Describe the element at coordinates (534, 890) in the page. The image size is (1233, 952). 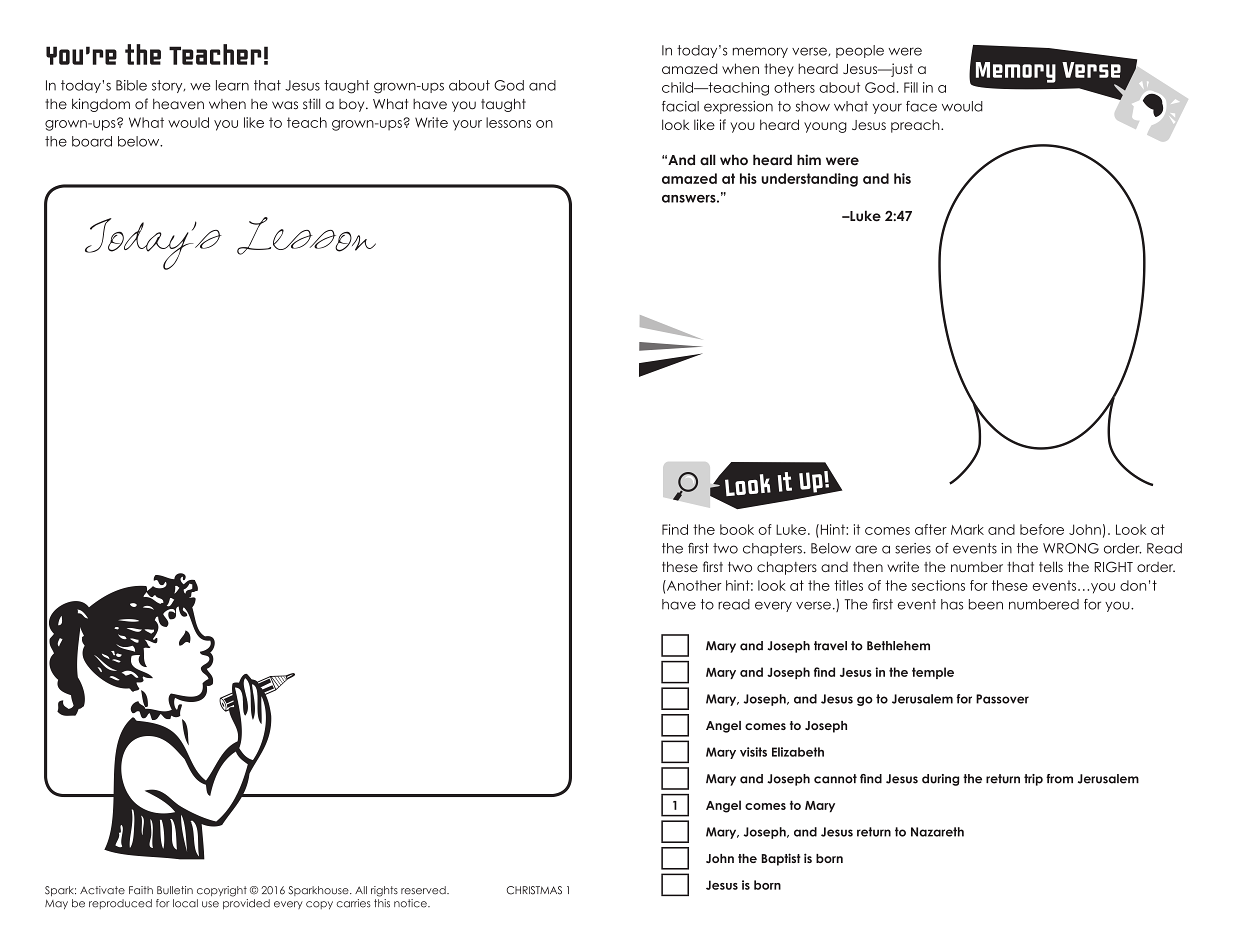
I see `CHRISTMAS` at that location.
